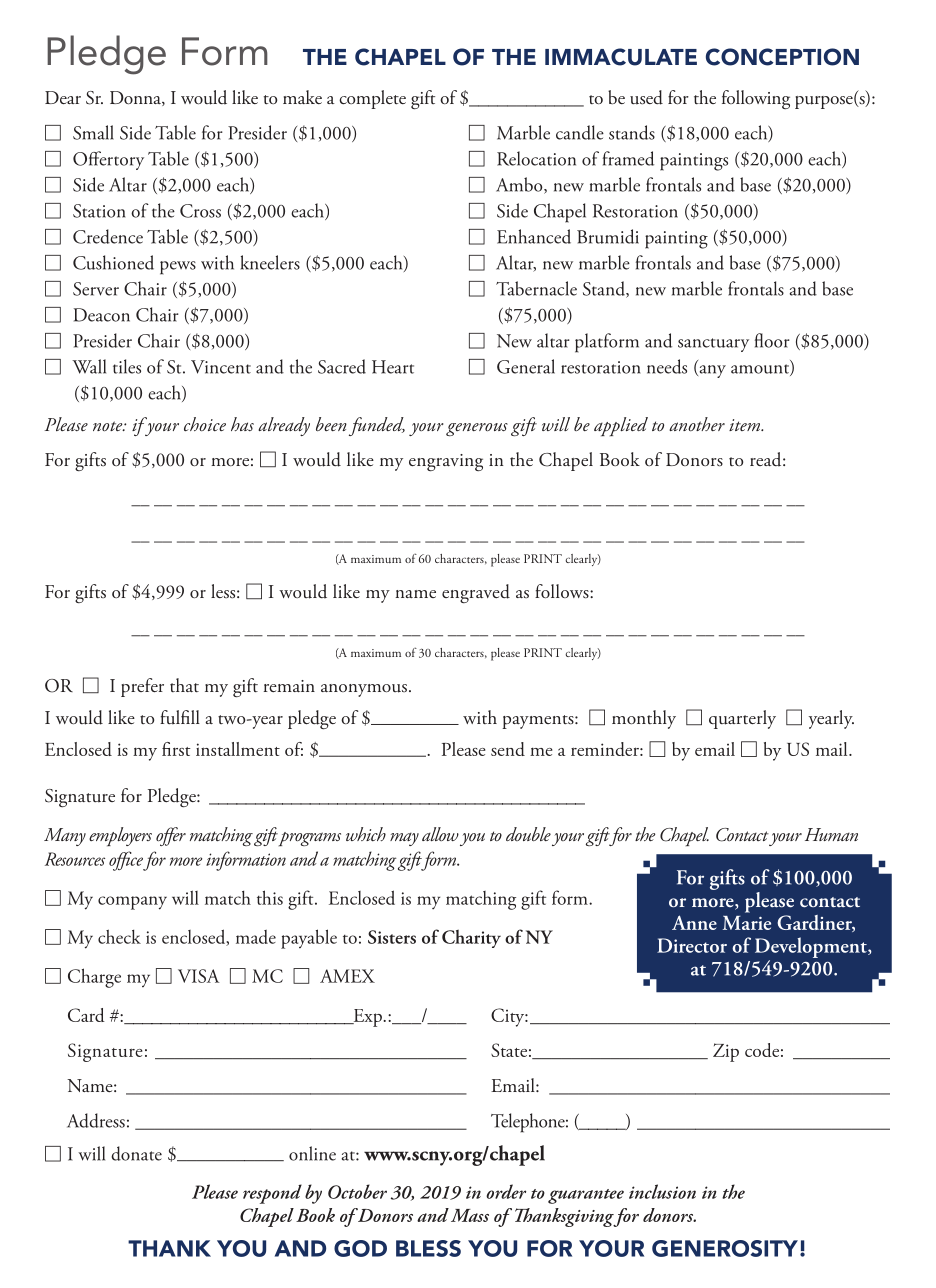  What do you see at coordinates (136, 1153) in the document?
I see `donate` at bounding box center [136, 1153].
